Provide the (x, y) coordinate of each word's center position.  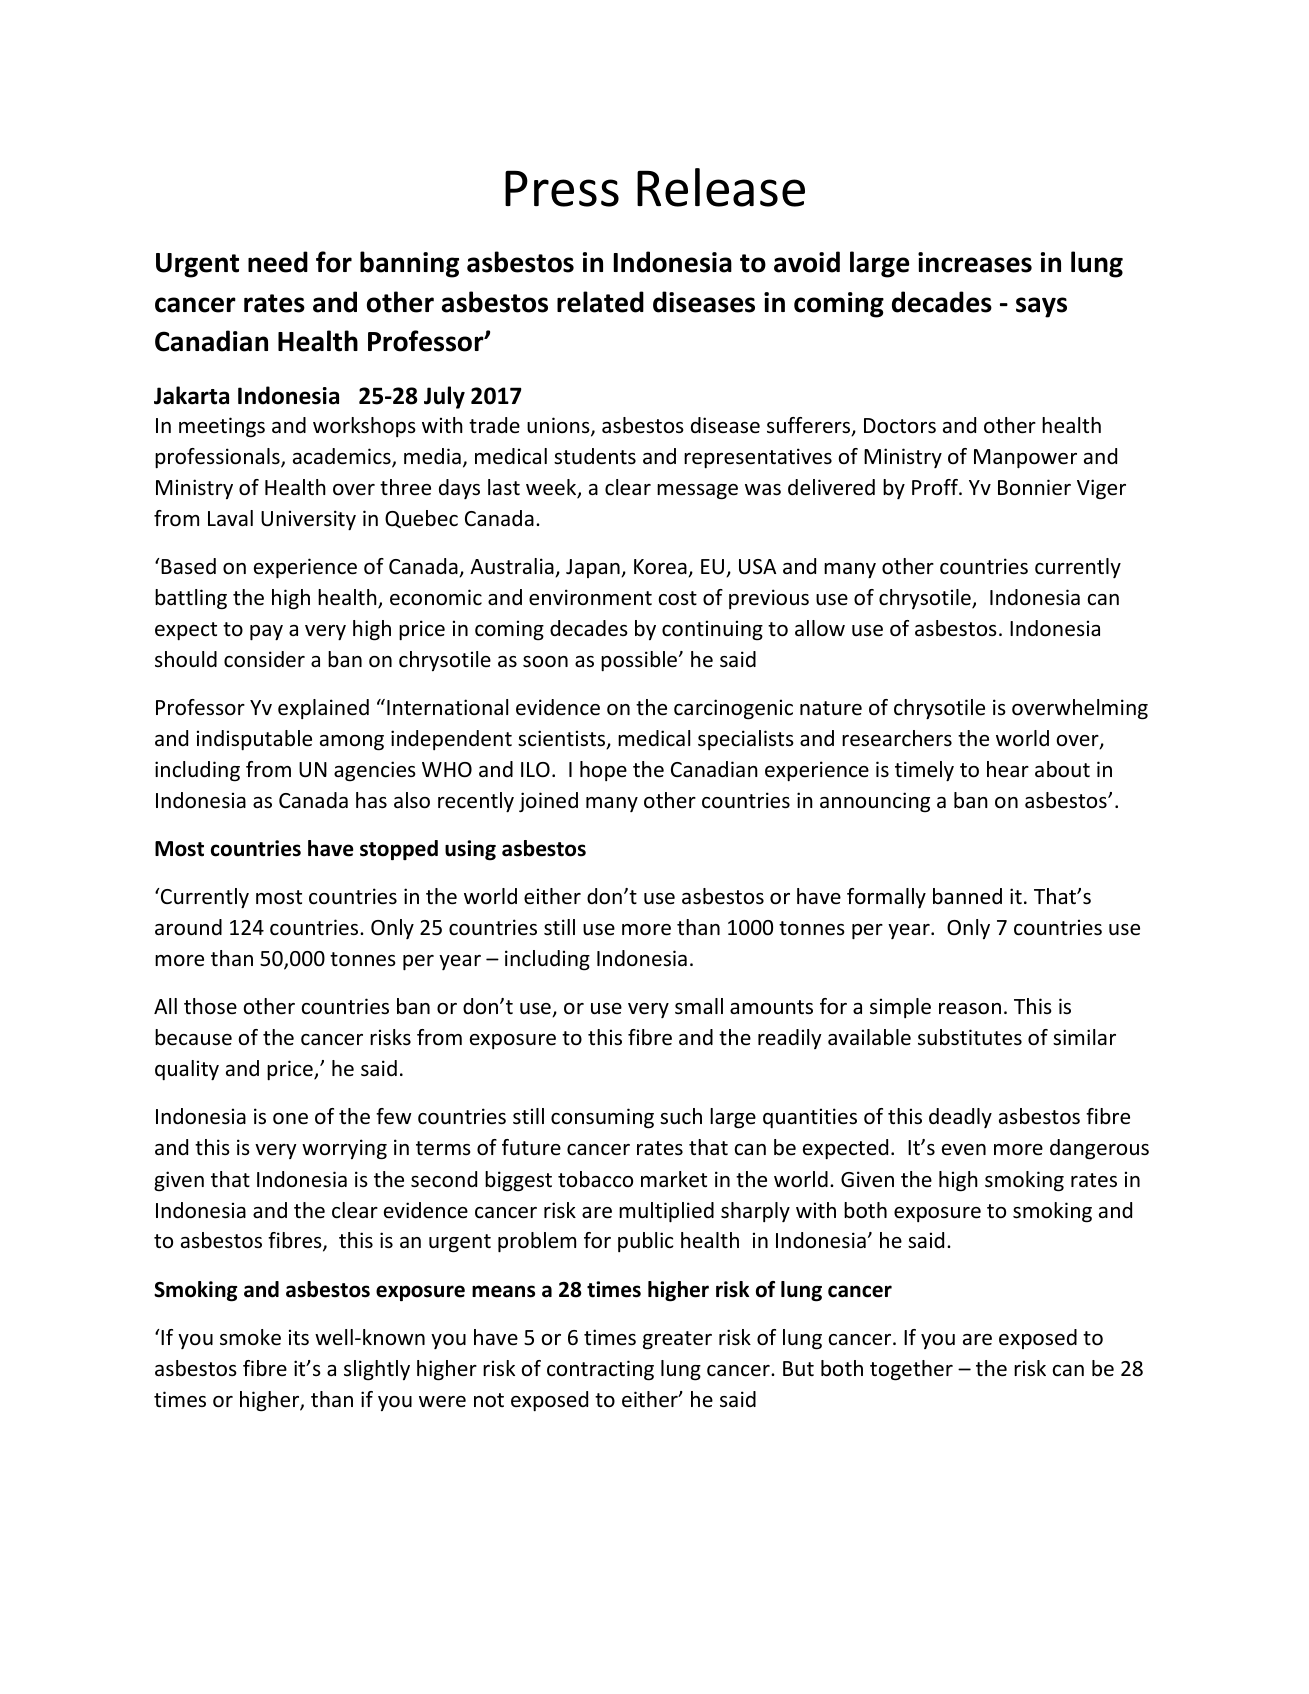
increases (975, 262)
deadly (960, 1118)
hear (1008, 769)
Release (721, 187)
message (697, 492)
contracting (600, 1370)
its (299, 1337)
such (681, 1116)
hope (603, 771)
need (278, 262)
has (371, 800)
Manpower (1025, 459)
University (308, 520)
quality (187, 1070)
